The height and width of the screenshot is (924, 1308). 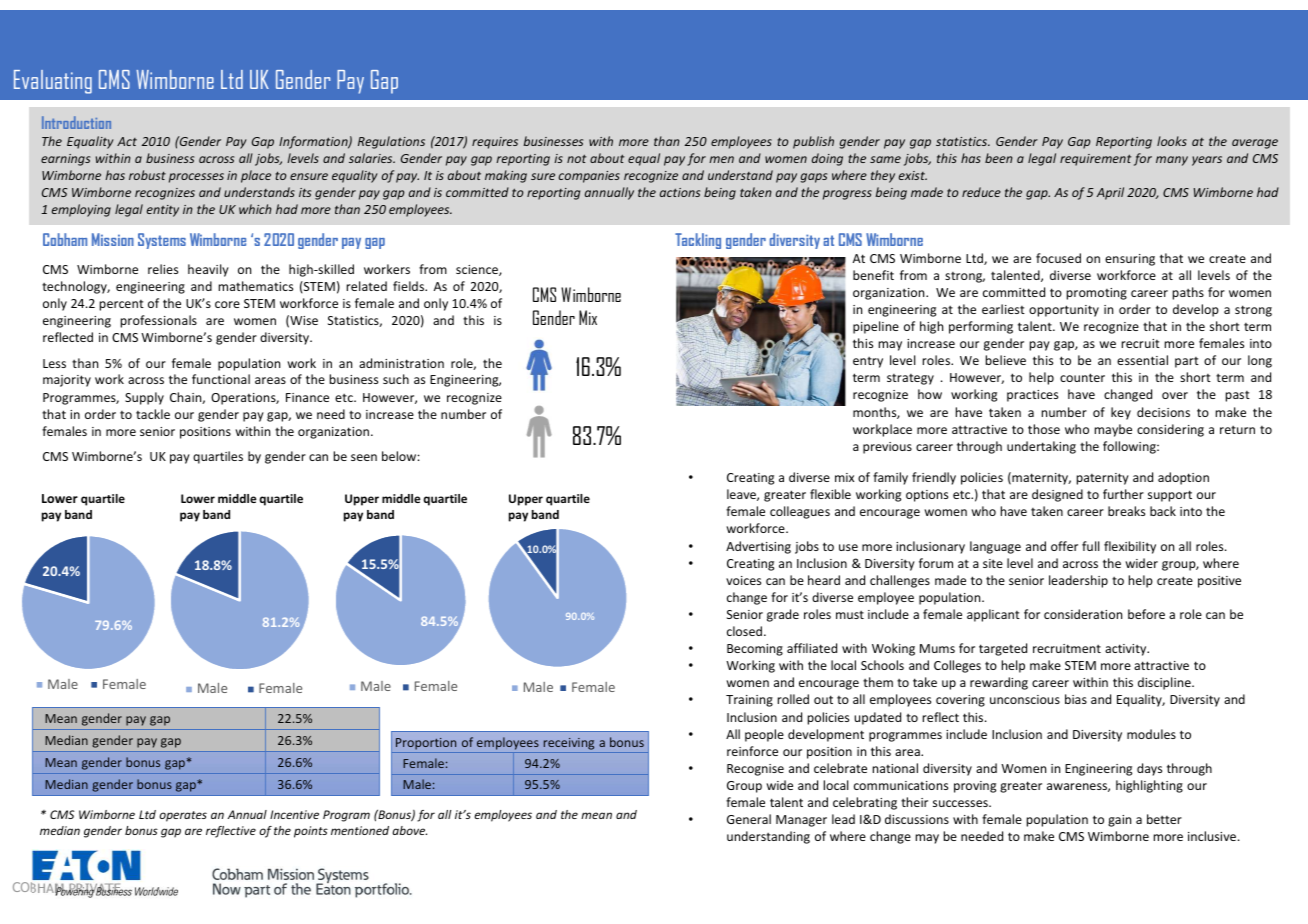 What do you see at coordinates (1103, 479) in the screenshot?
I see `paternity` at bounding box center [1103, 479].
